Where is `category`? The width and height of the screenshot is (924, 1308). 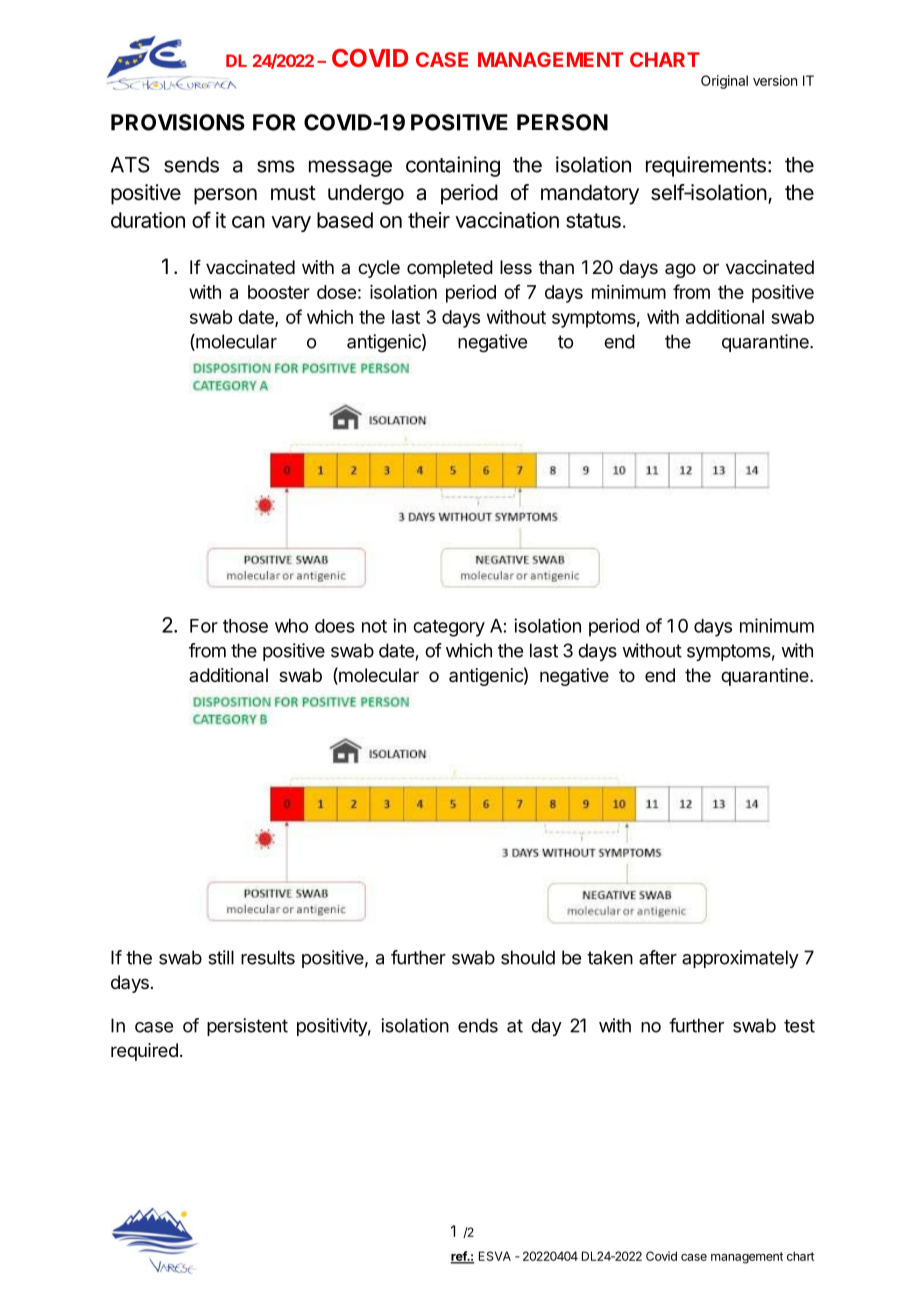
category is located at coordinates (449, 628).
